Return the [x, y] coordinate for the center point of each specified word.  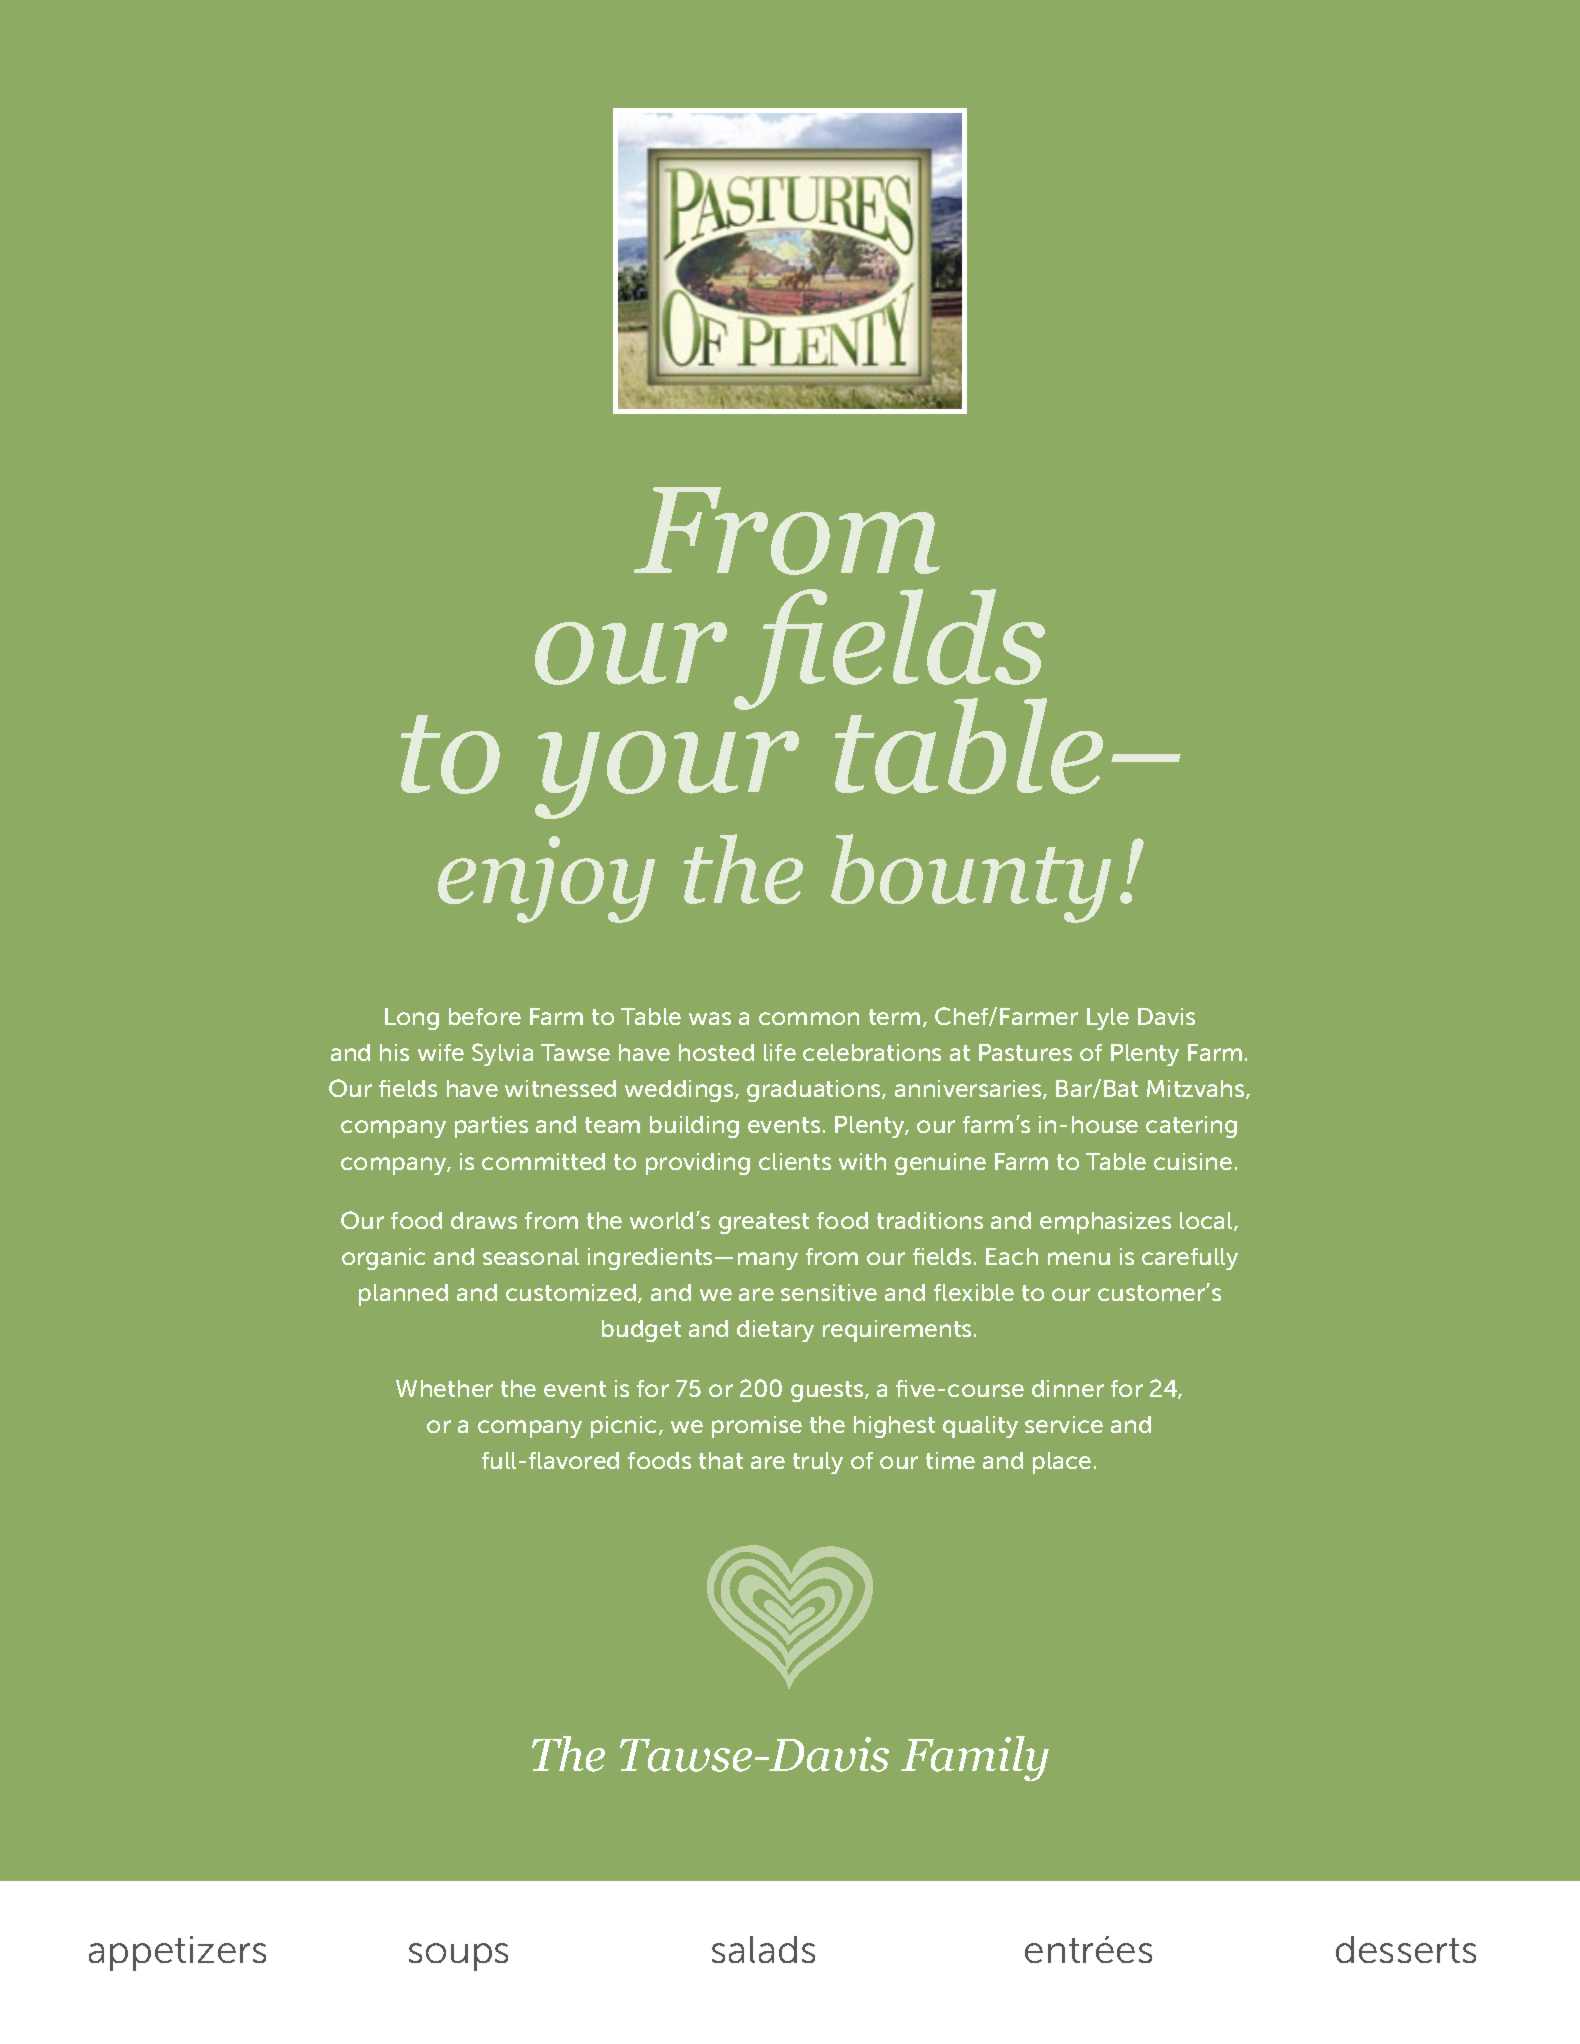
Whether [444, 1388]
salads [763, 1949]
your [667, 775]
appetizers [177, 1953]
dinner [1068, 1388]
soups [458, 1957]
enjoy [546, 879]
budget [641, 1331]
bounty [971, 878]
